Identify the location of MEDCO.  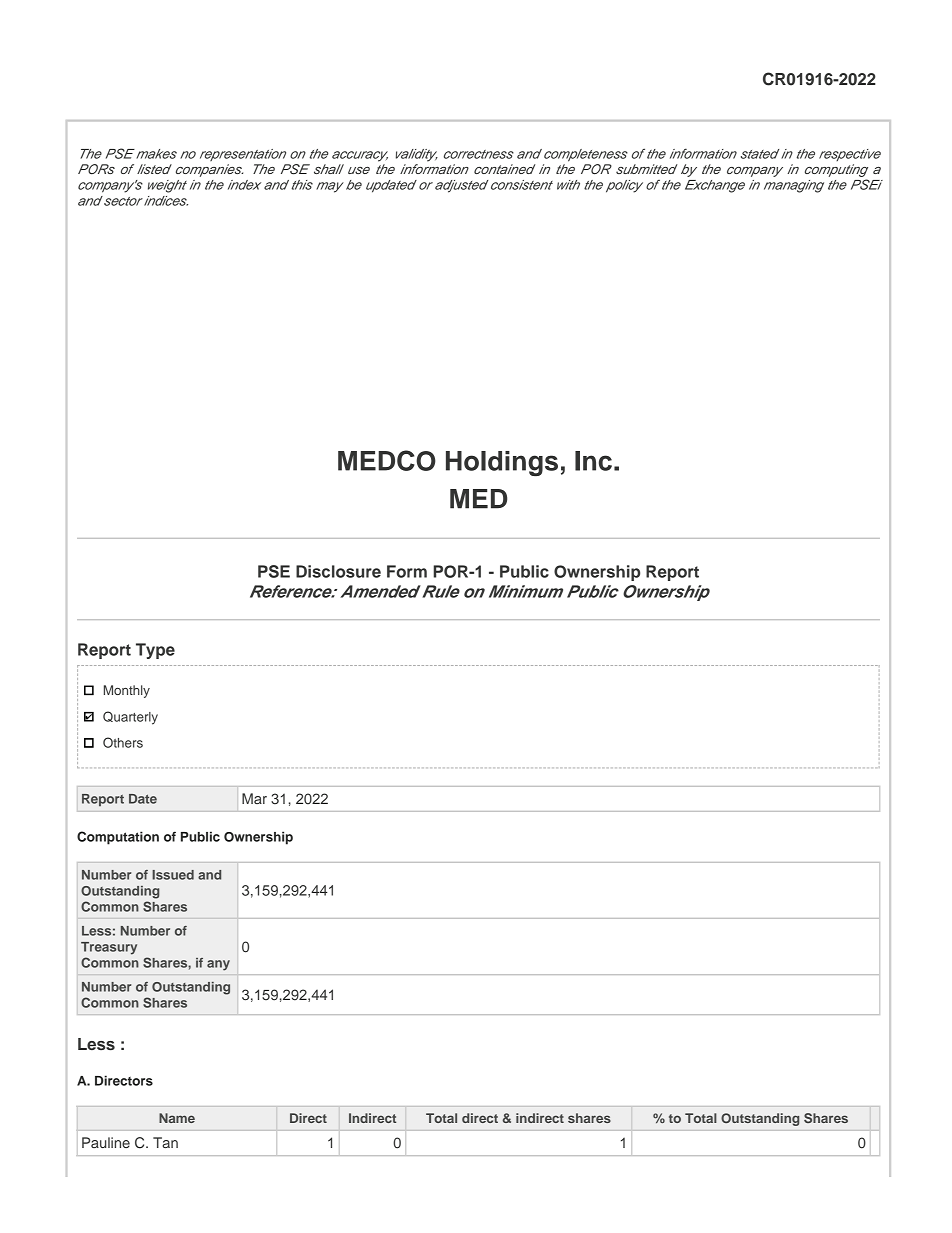
(387, 460).
